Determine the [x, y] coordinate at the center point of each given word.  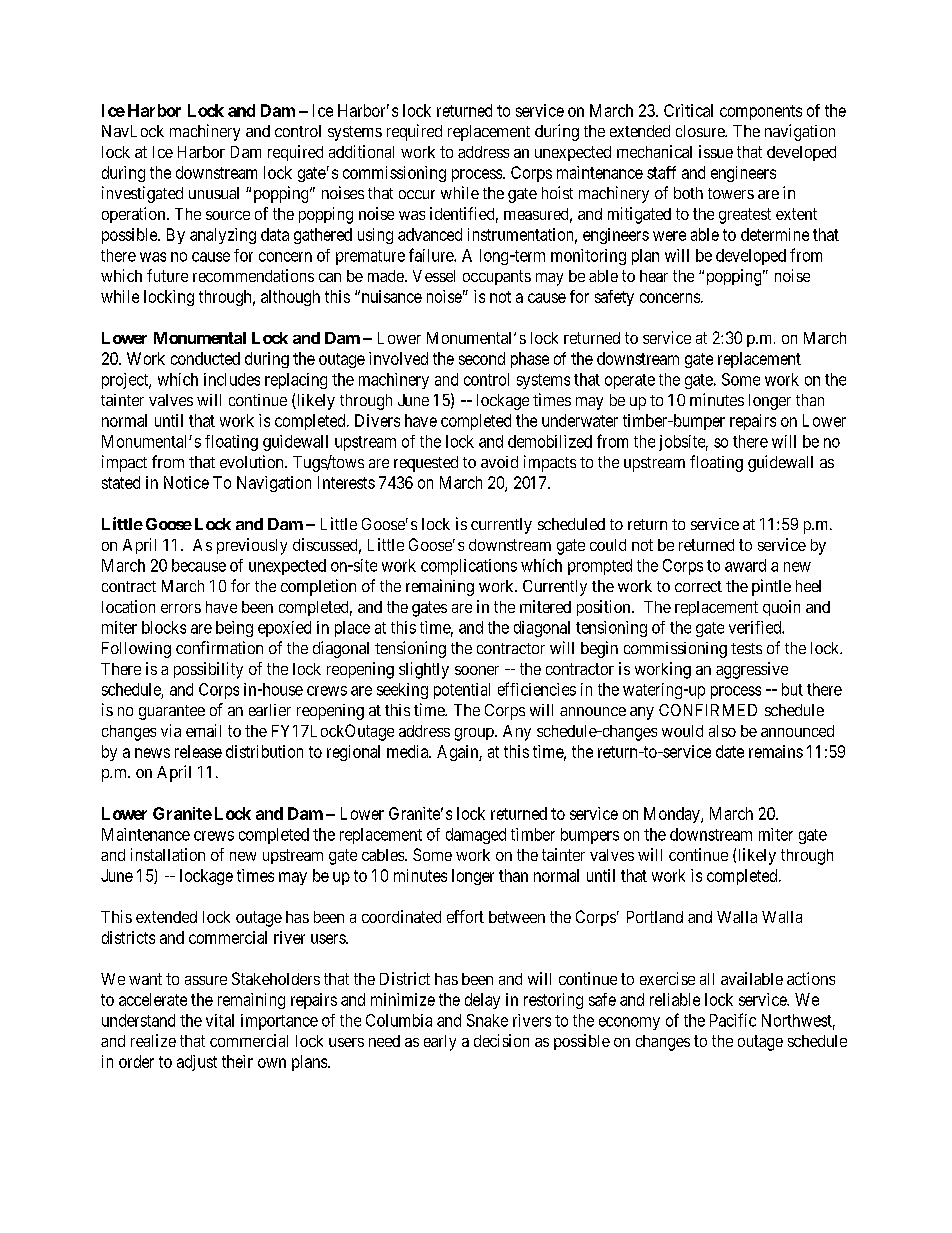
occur [417, 194]
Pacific [733, 1020]
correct [698, 586]
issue [716, 151]
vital [220, 1020]
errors [181, 608]
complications [469, 567]
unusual [214, 193]
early [440, 1043]
